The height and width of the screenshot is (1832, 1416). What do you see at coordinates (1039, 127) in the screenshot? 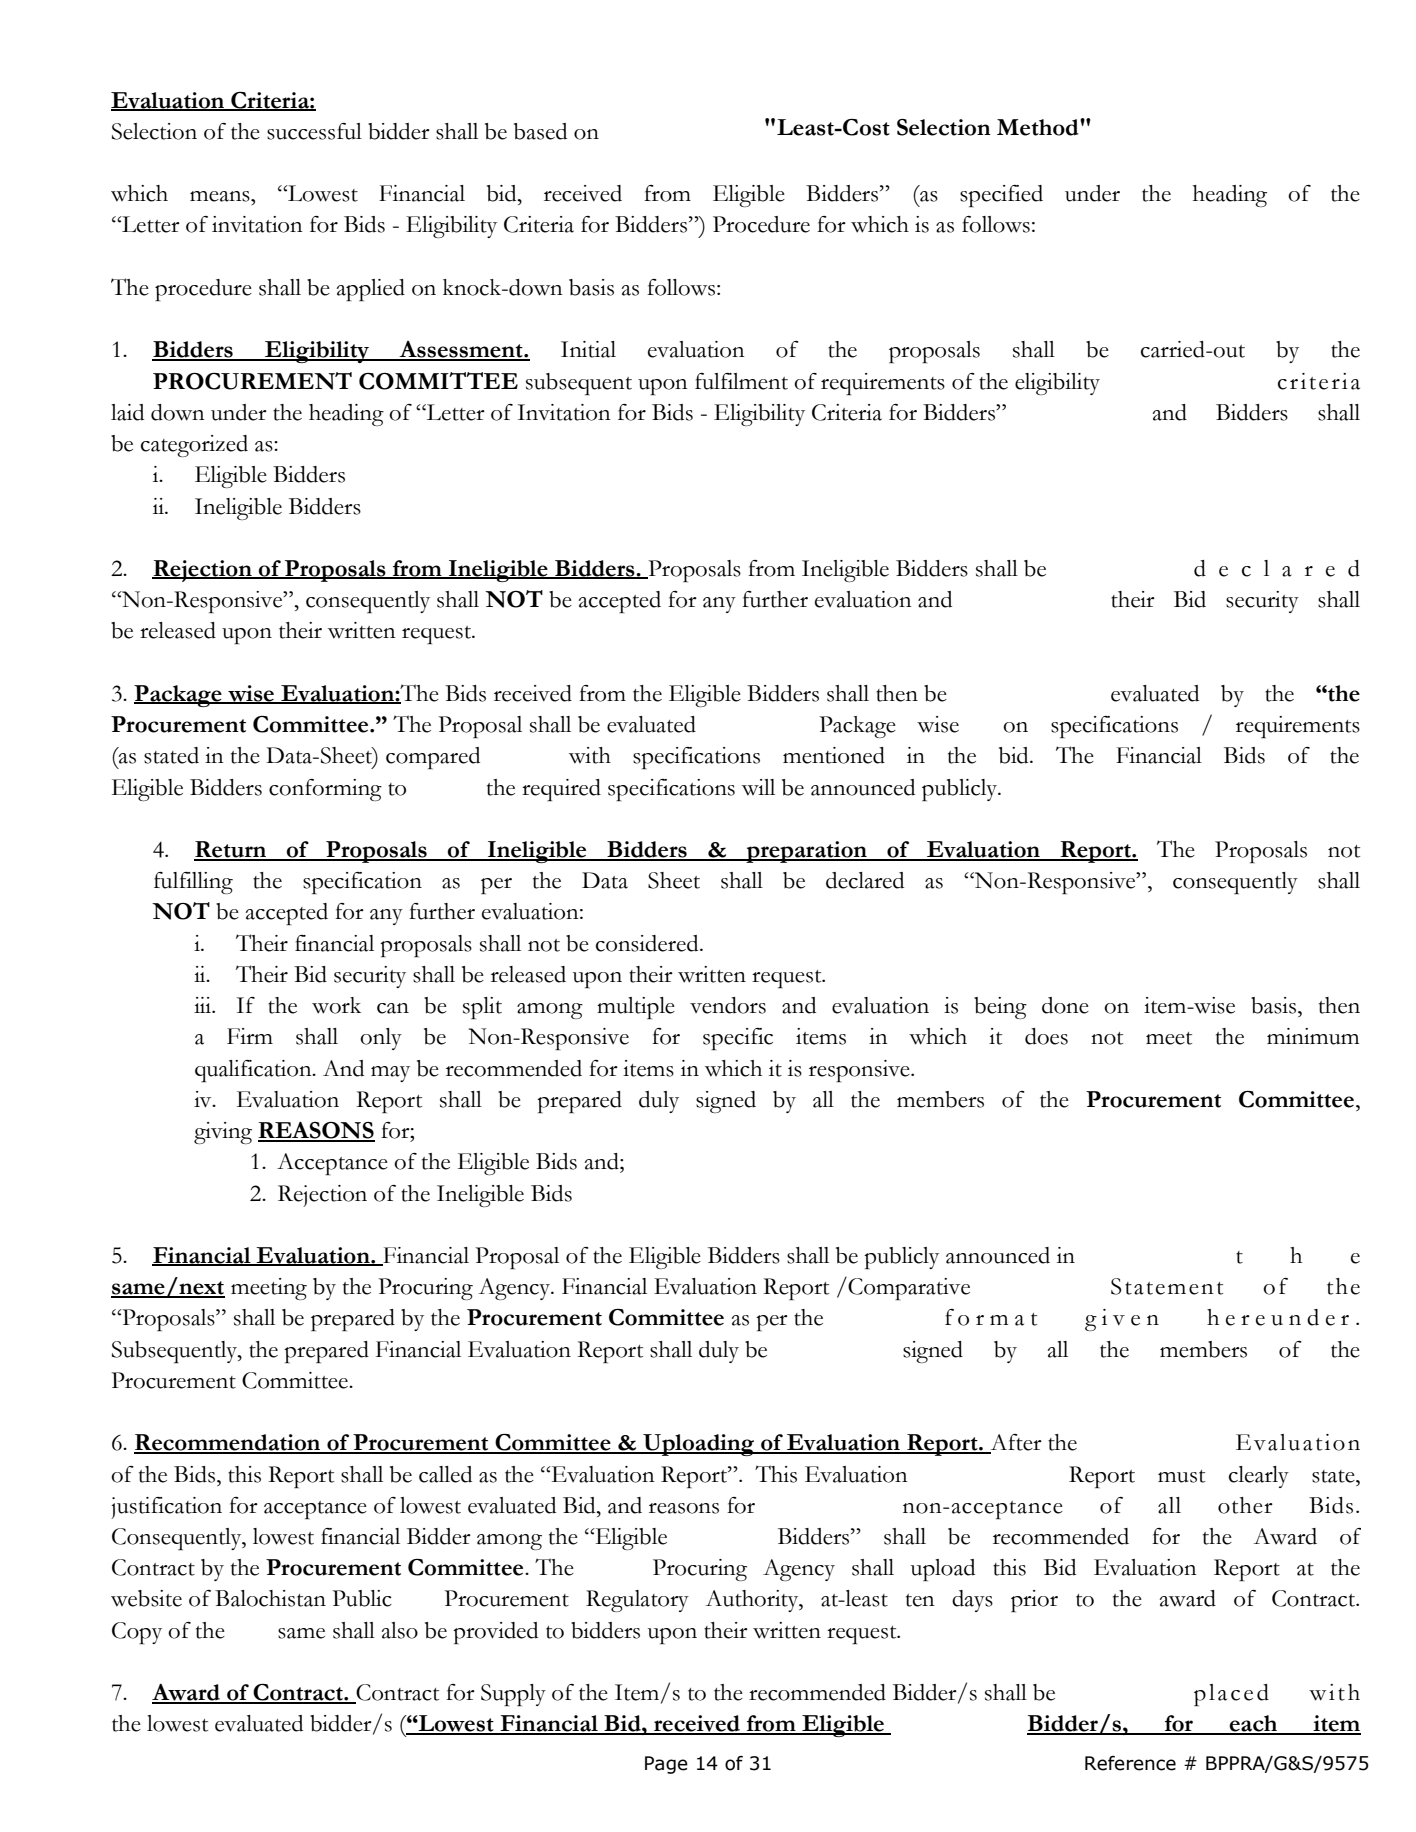
I see `Method` at bounding box center [1039, 127].
